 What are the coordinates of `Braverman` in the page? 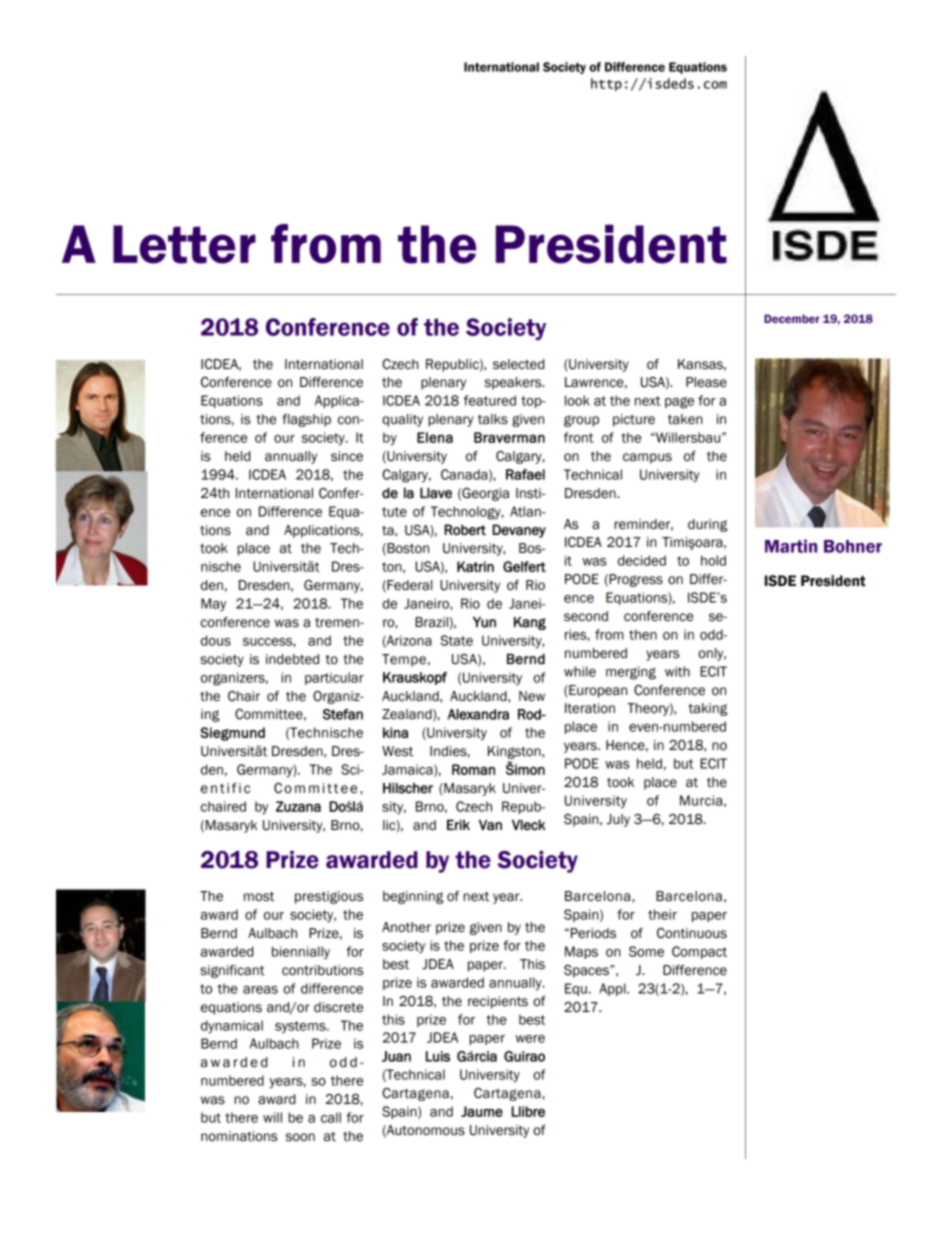 It's located at (509, 437).
